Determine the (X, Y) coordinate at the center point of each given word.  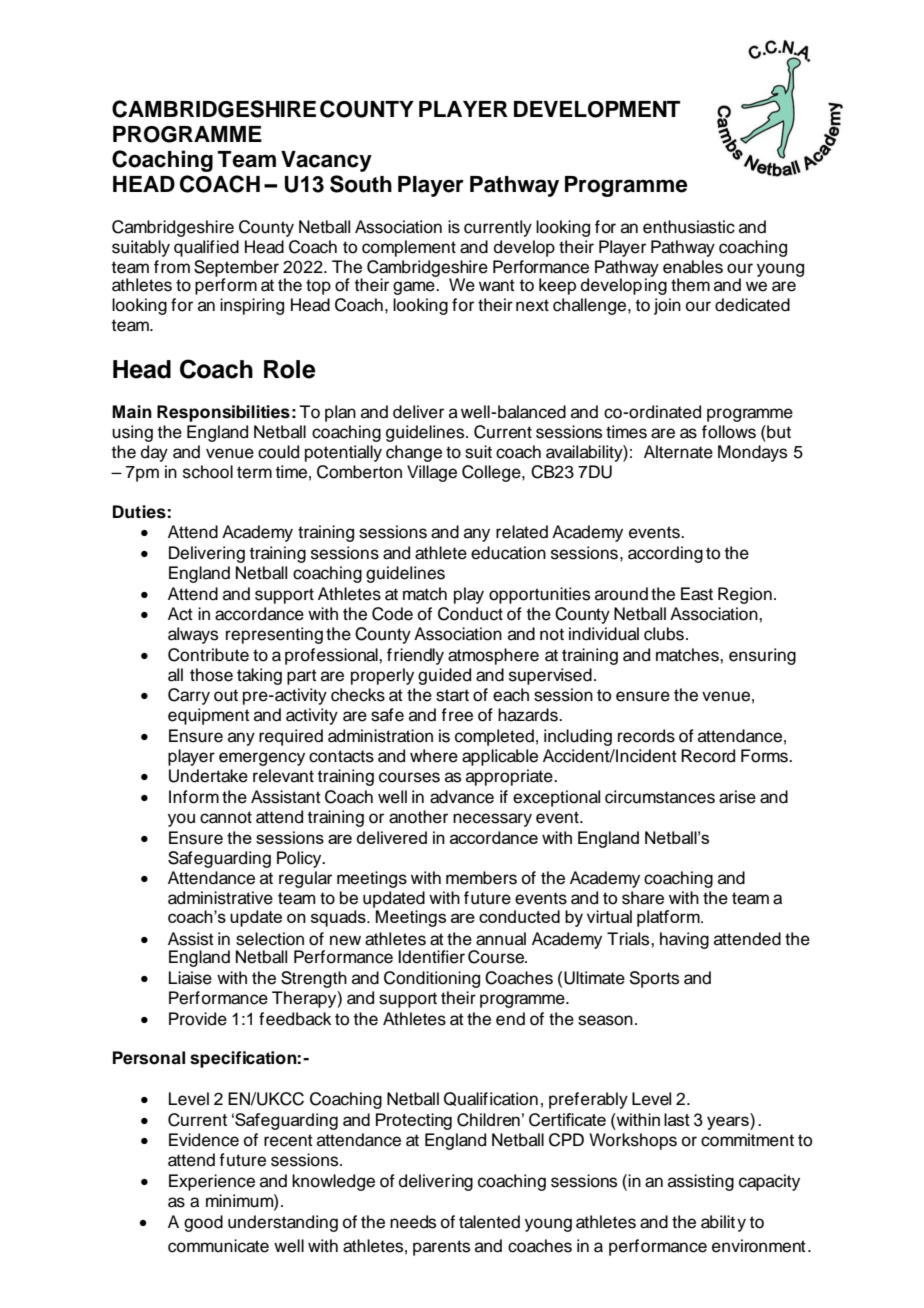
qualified (206, 248)
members (481, 878)
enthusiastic (689, 227)
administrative (220, 898)
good (203, 1223)
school (208, 472)
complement (409, 248)
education (508, 553)
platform (669, 918)
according (665, 554)
